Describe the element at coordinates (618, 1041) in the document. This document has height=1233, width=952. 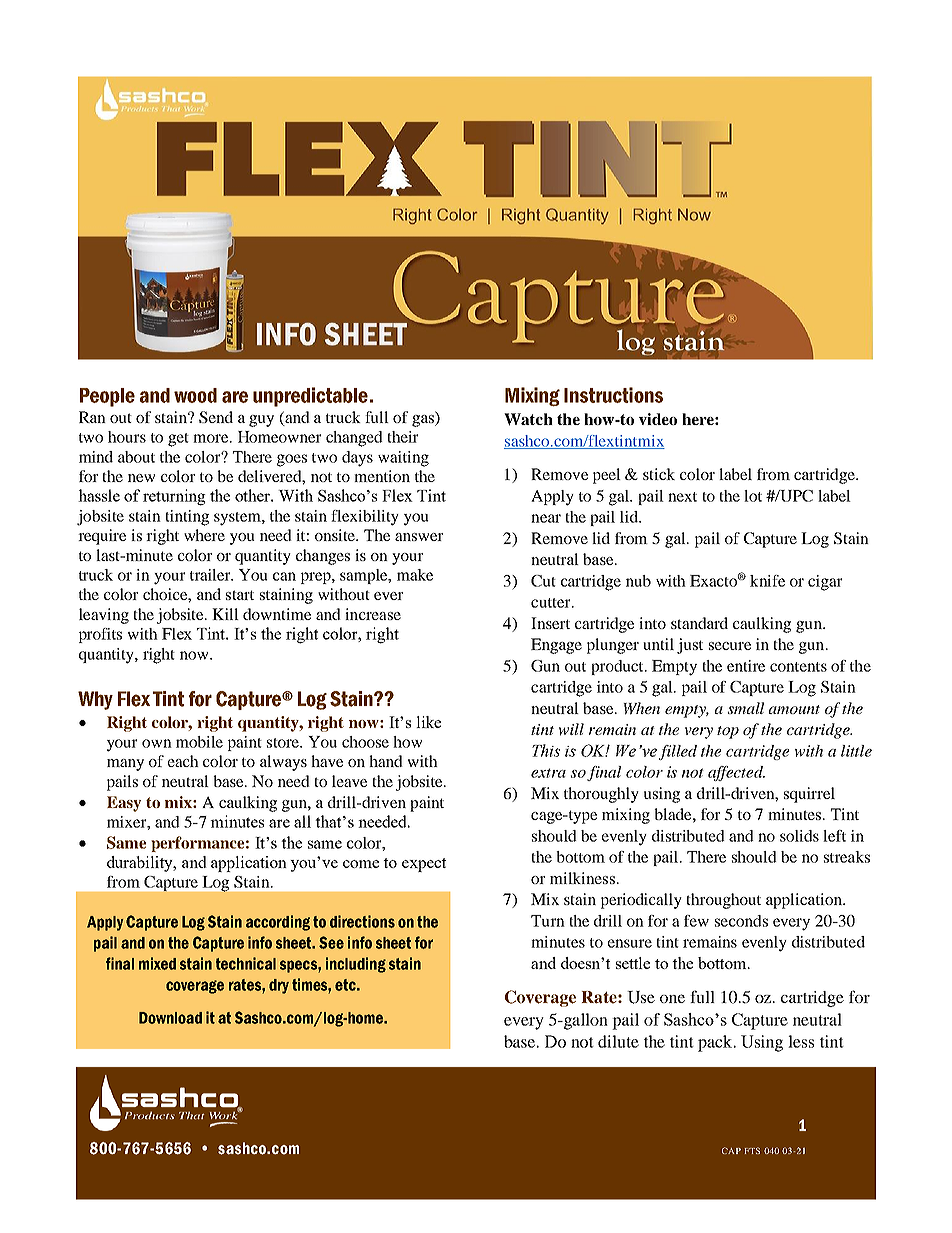
I see `dilute` at that location.
